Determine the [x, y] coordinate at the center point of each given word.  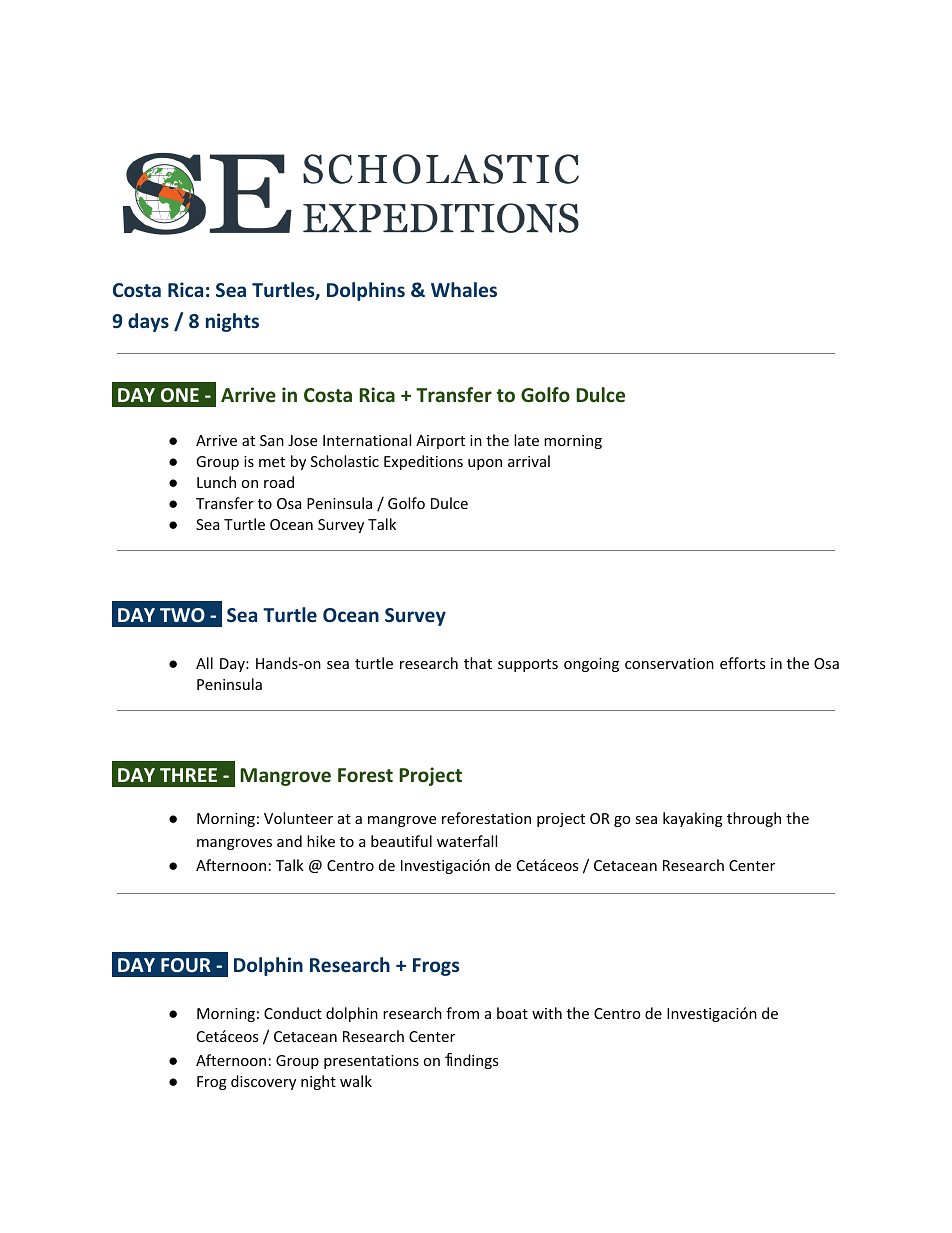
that [478, 663]
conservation [669, 663]
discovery [263, 1082]
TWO [182, 615]
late [526, 440]
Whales [464, 289]
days [148, 322]
